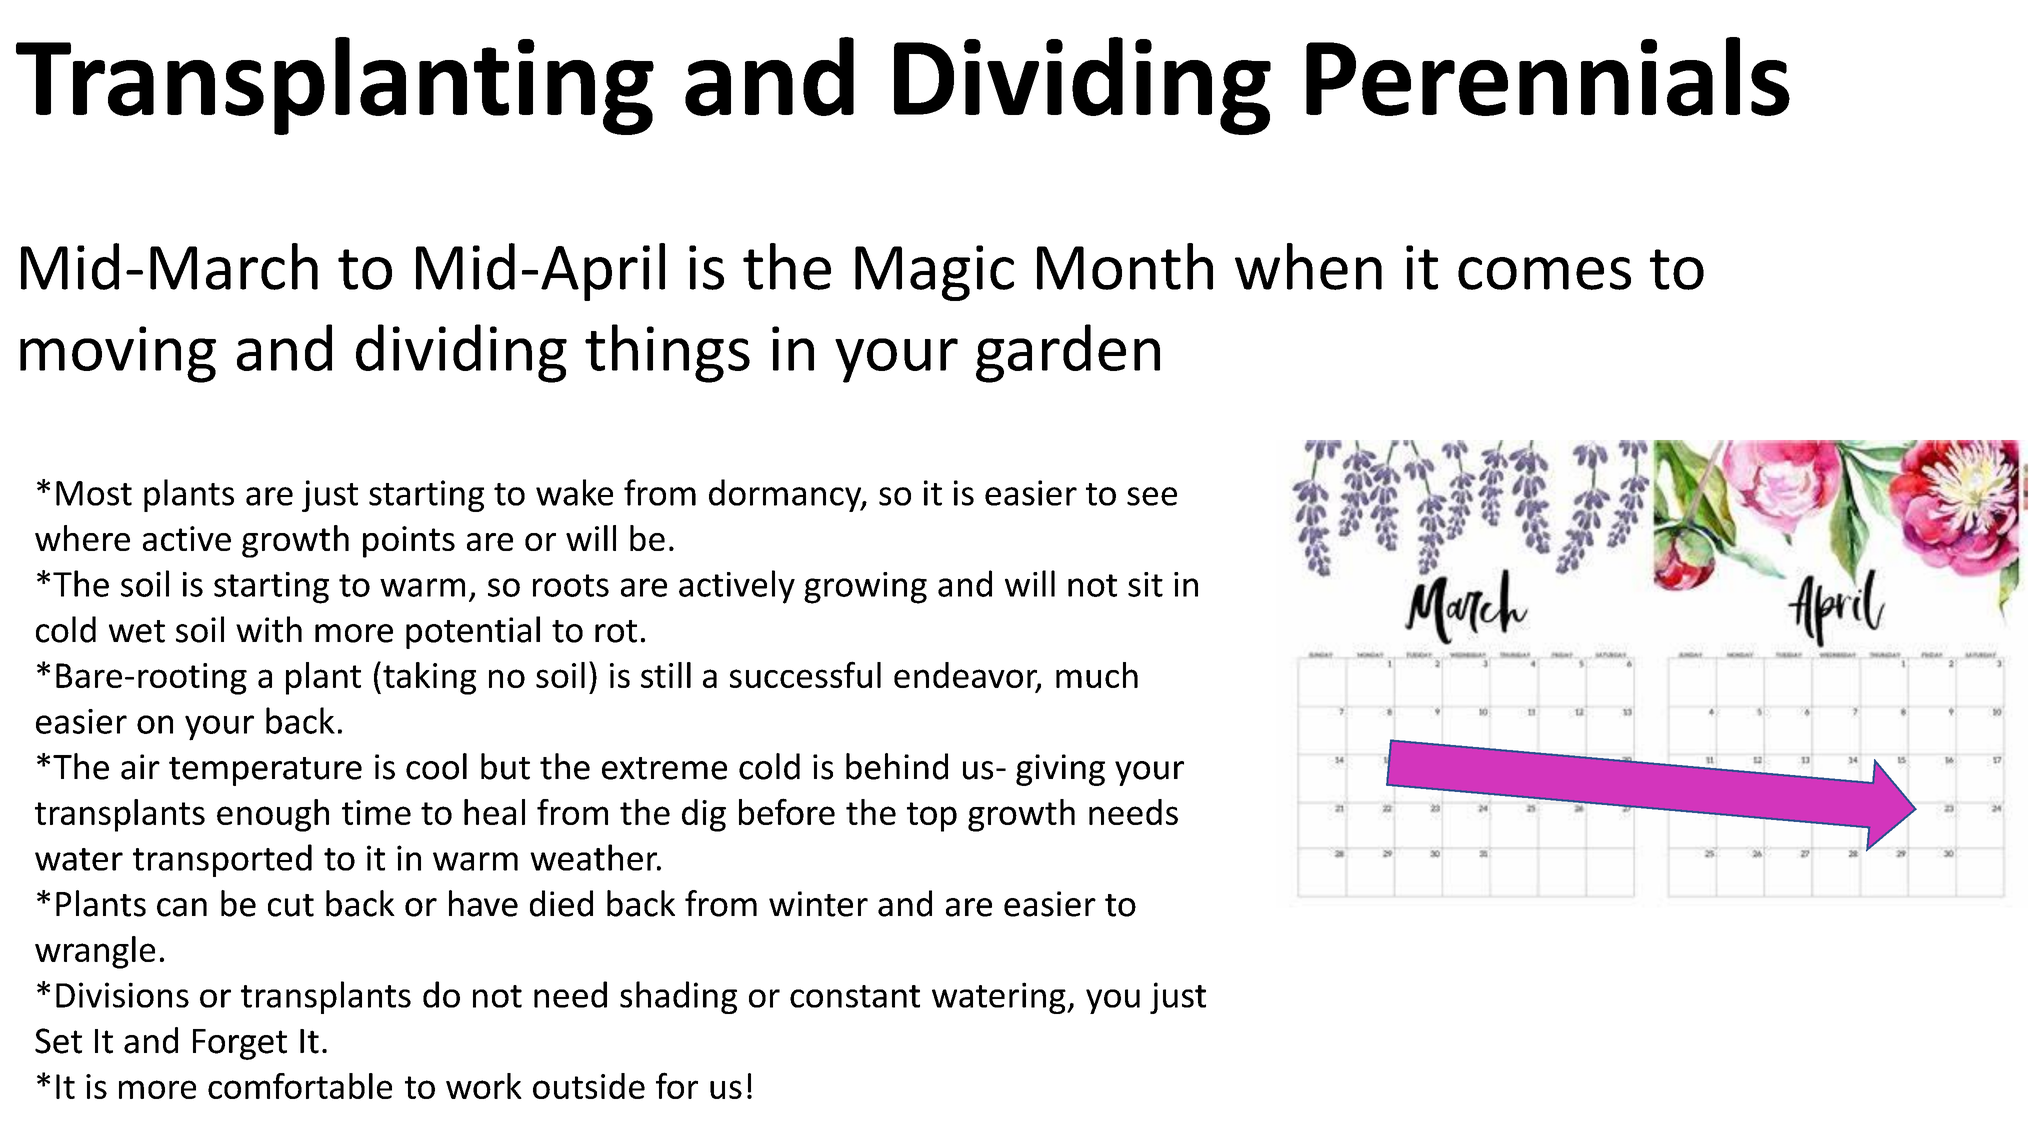 The image size is (2029, 1141). I want to click on moving, so click(118, 354).
